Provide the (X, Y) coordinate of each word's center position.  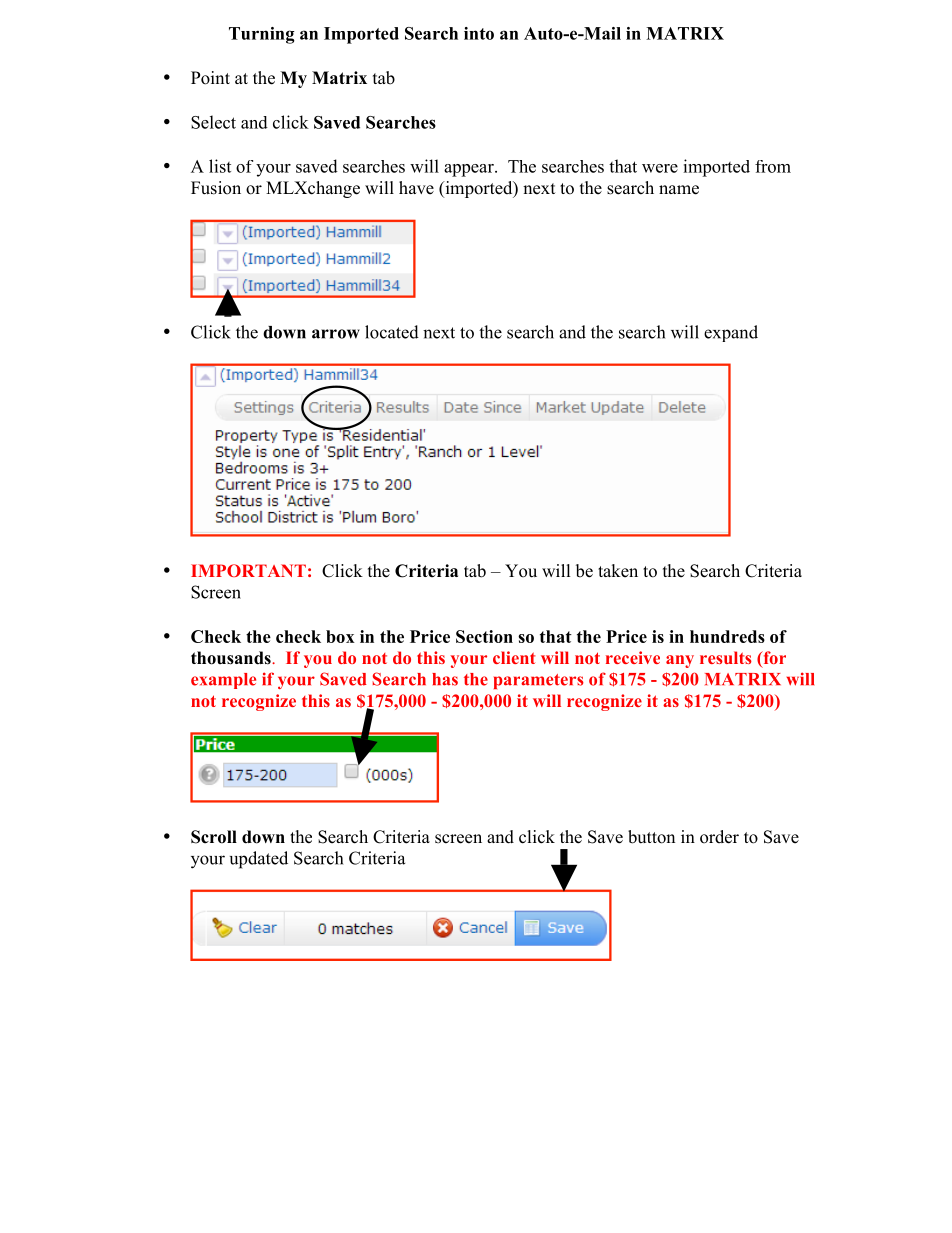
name (679, 190)
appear (470, 170)
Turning (262, 35)
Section (484, 636)
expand (731, 333)
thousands (232, 658)
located (392, 332)
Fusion (216, 188)
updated (259, 860)
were (660, 168)
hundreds (727, 636)
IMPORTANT (248, 570)
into (479, 33)
